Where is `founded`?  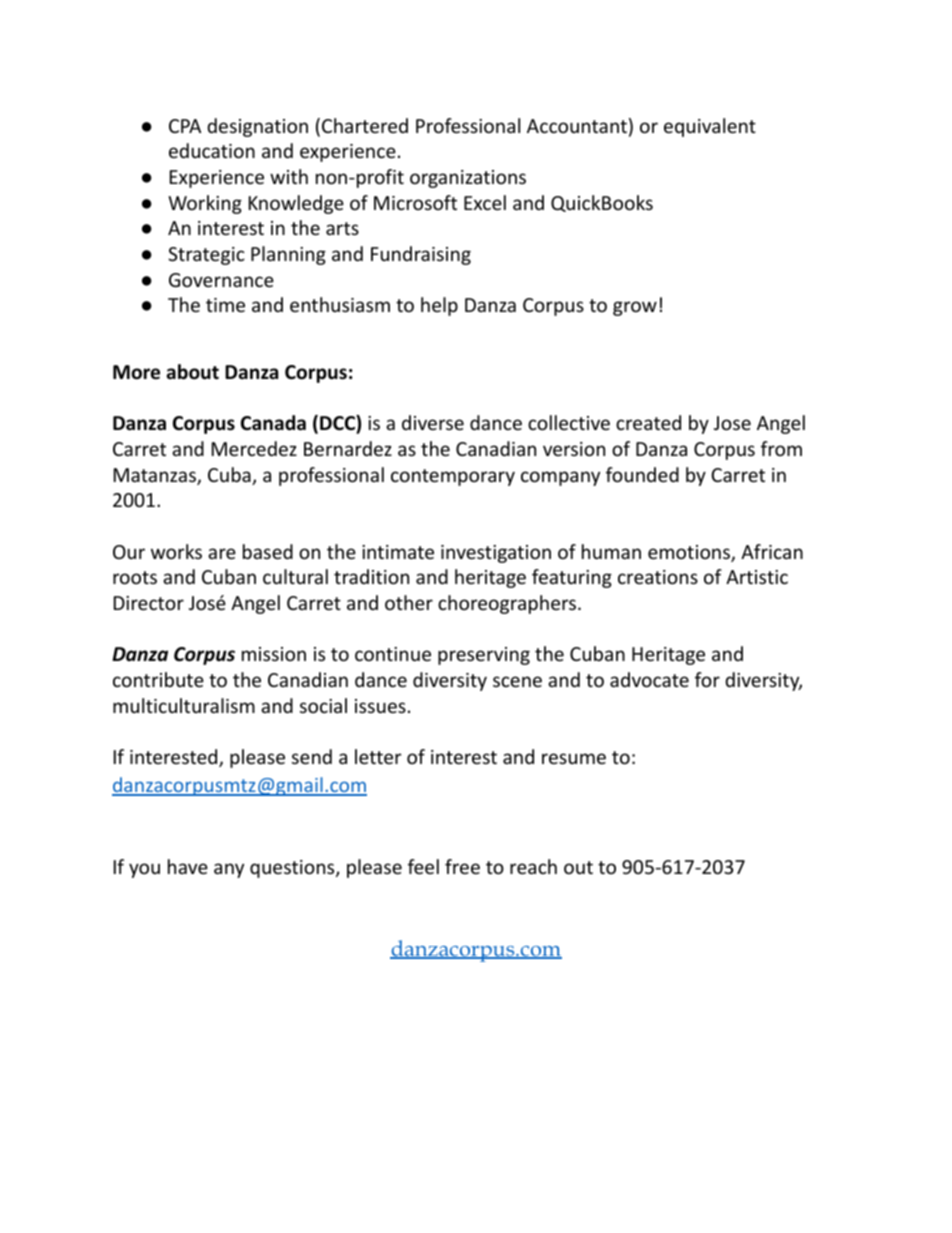
founded is located at coordinates (642, 474).
